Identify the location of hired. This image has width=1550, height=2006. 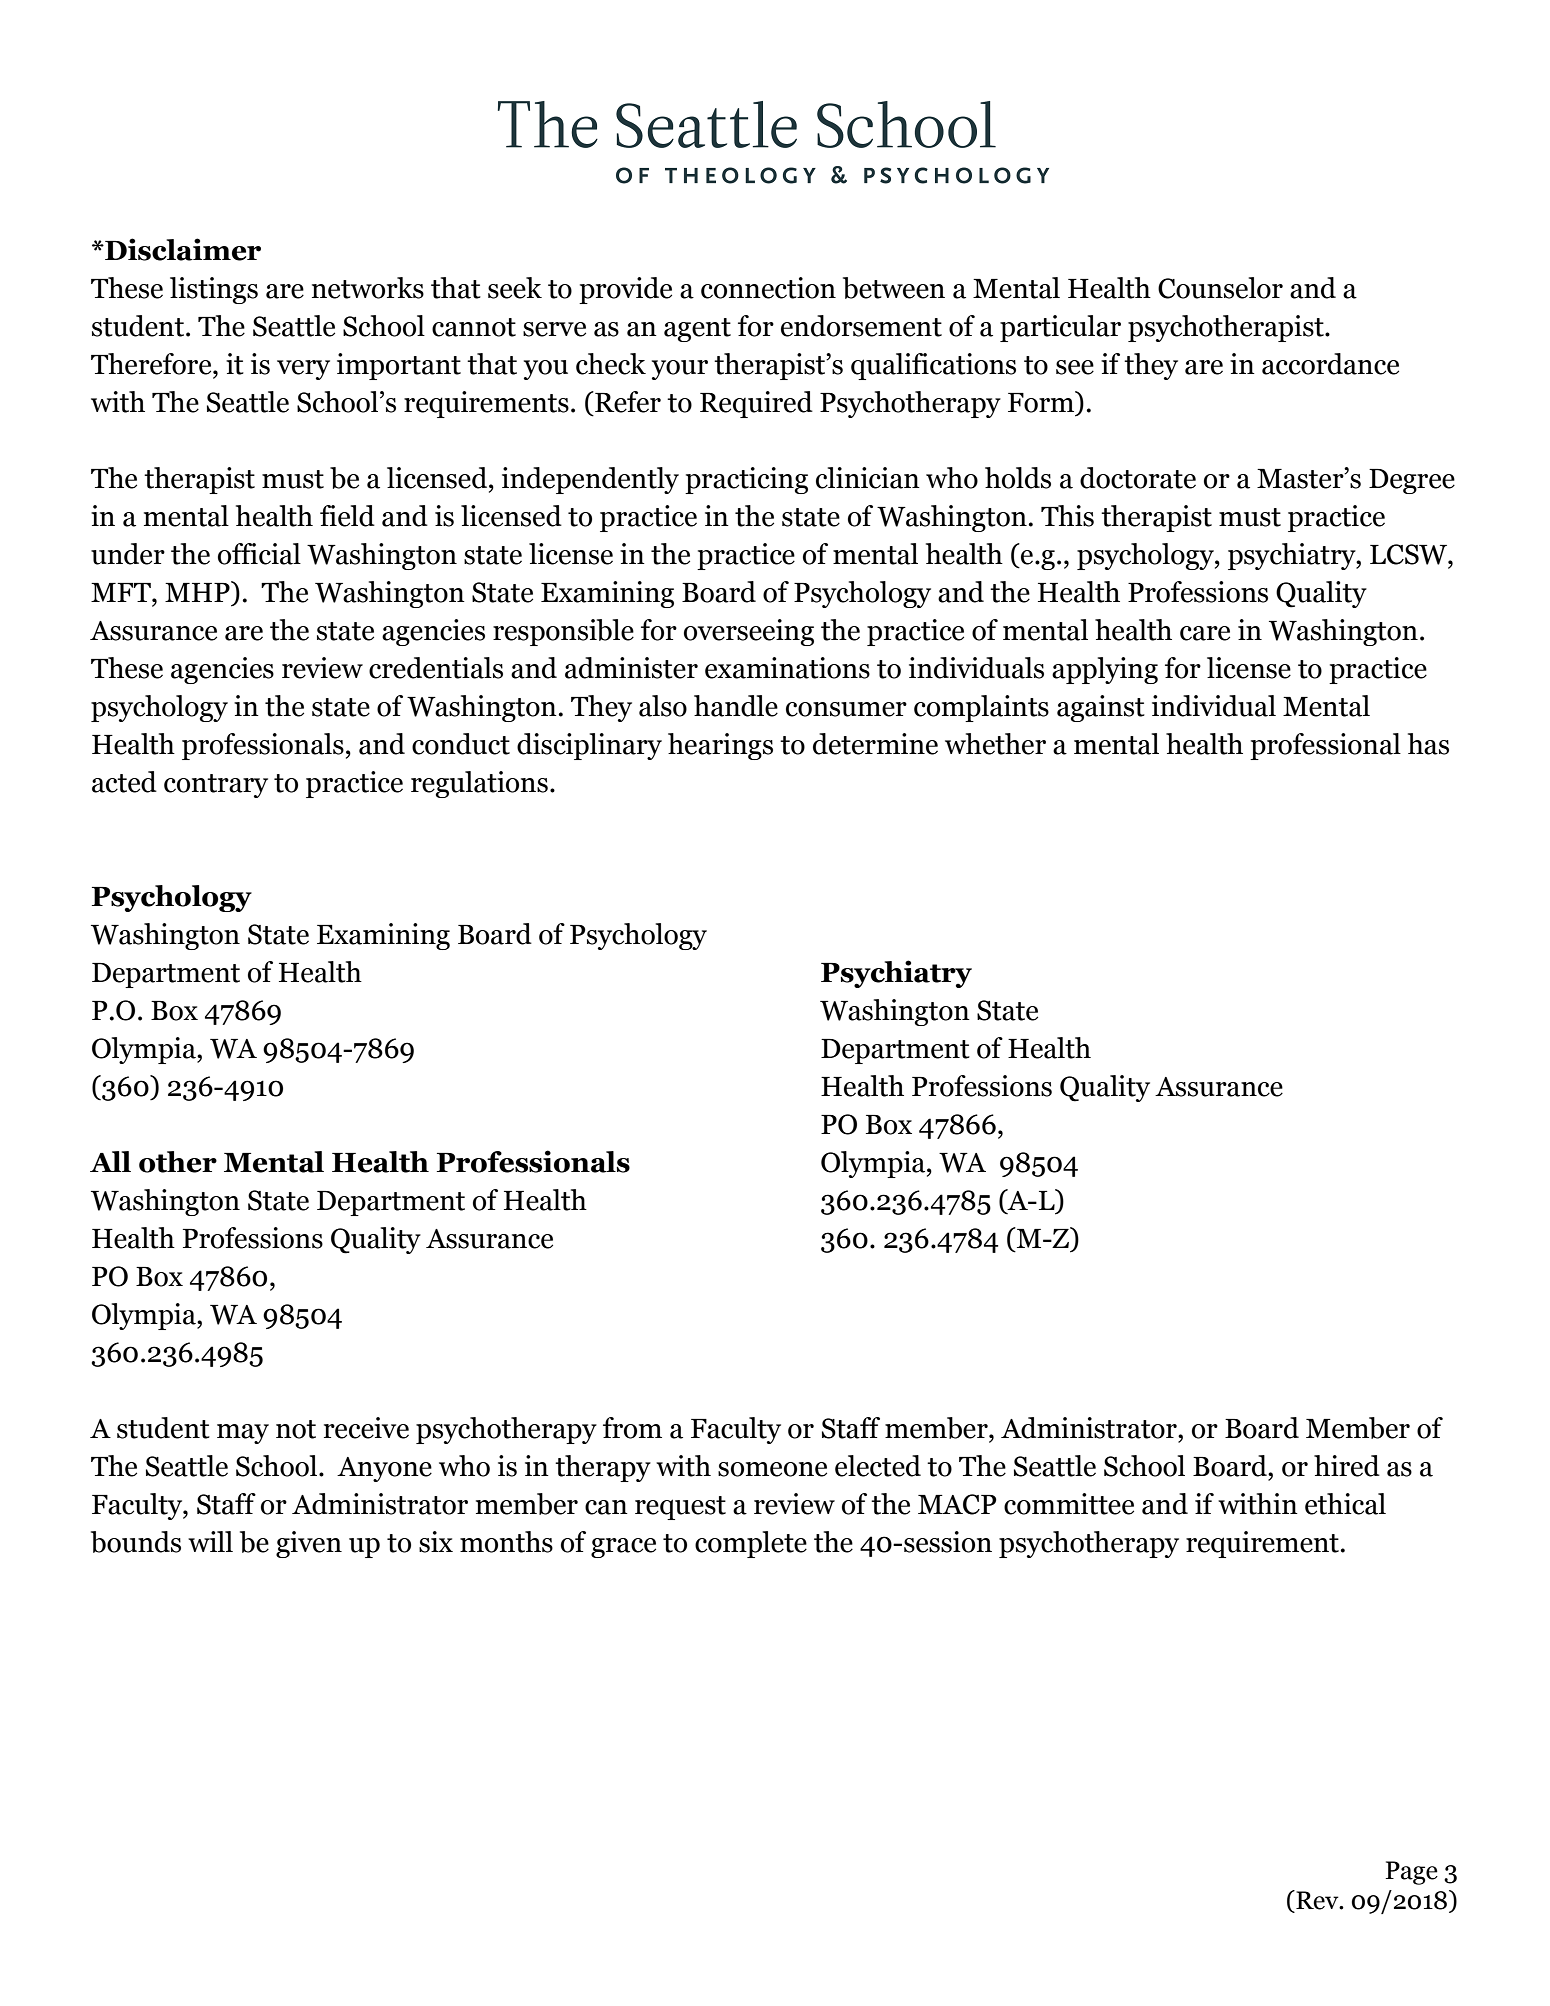
(1347, 1466).
